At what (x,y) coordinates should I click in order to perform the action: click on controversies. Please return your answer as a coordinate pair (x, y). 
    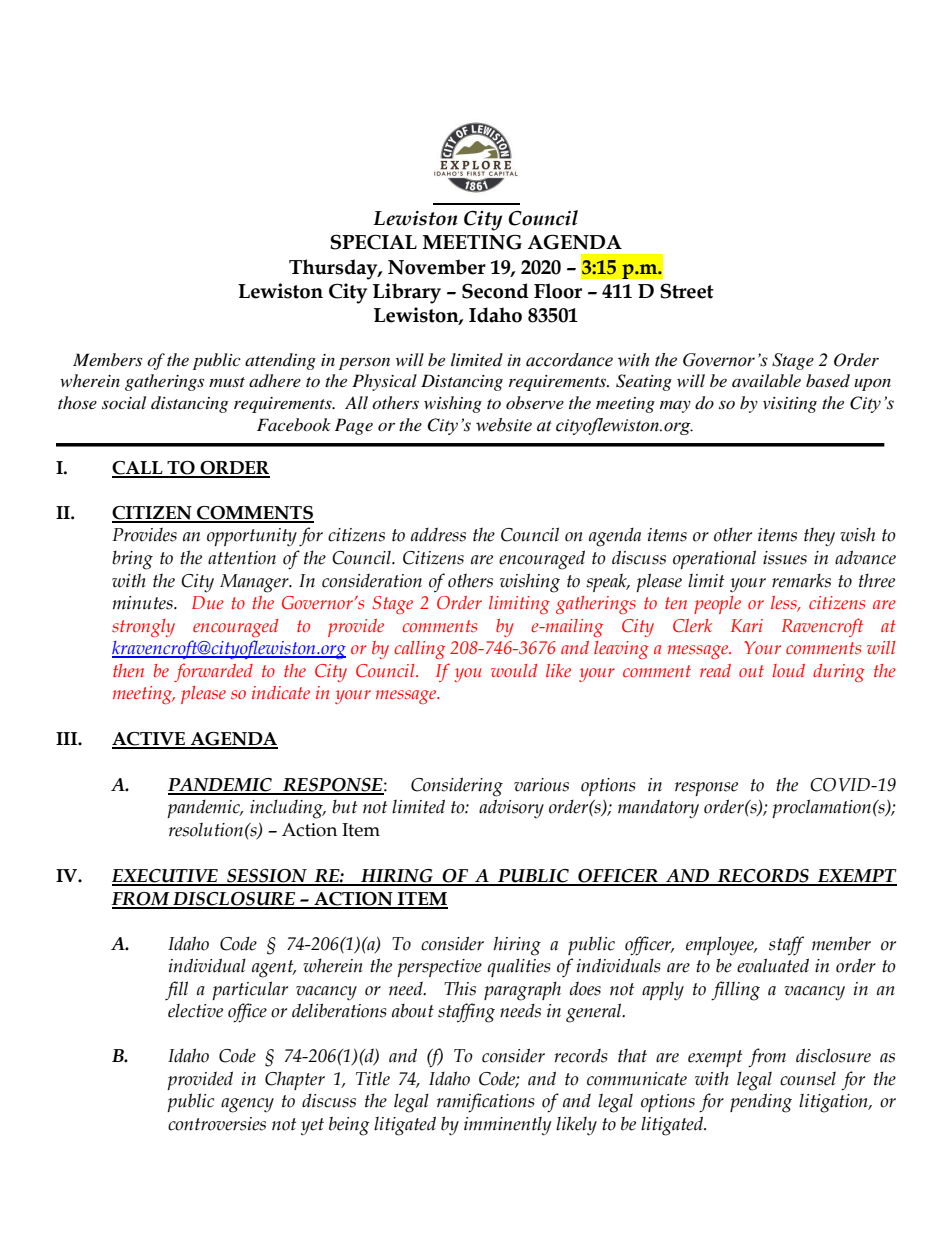
    Looking at the image, I should click on (217, 1124).
